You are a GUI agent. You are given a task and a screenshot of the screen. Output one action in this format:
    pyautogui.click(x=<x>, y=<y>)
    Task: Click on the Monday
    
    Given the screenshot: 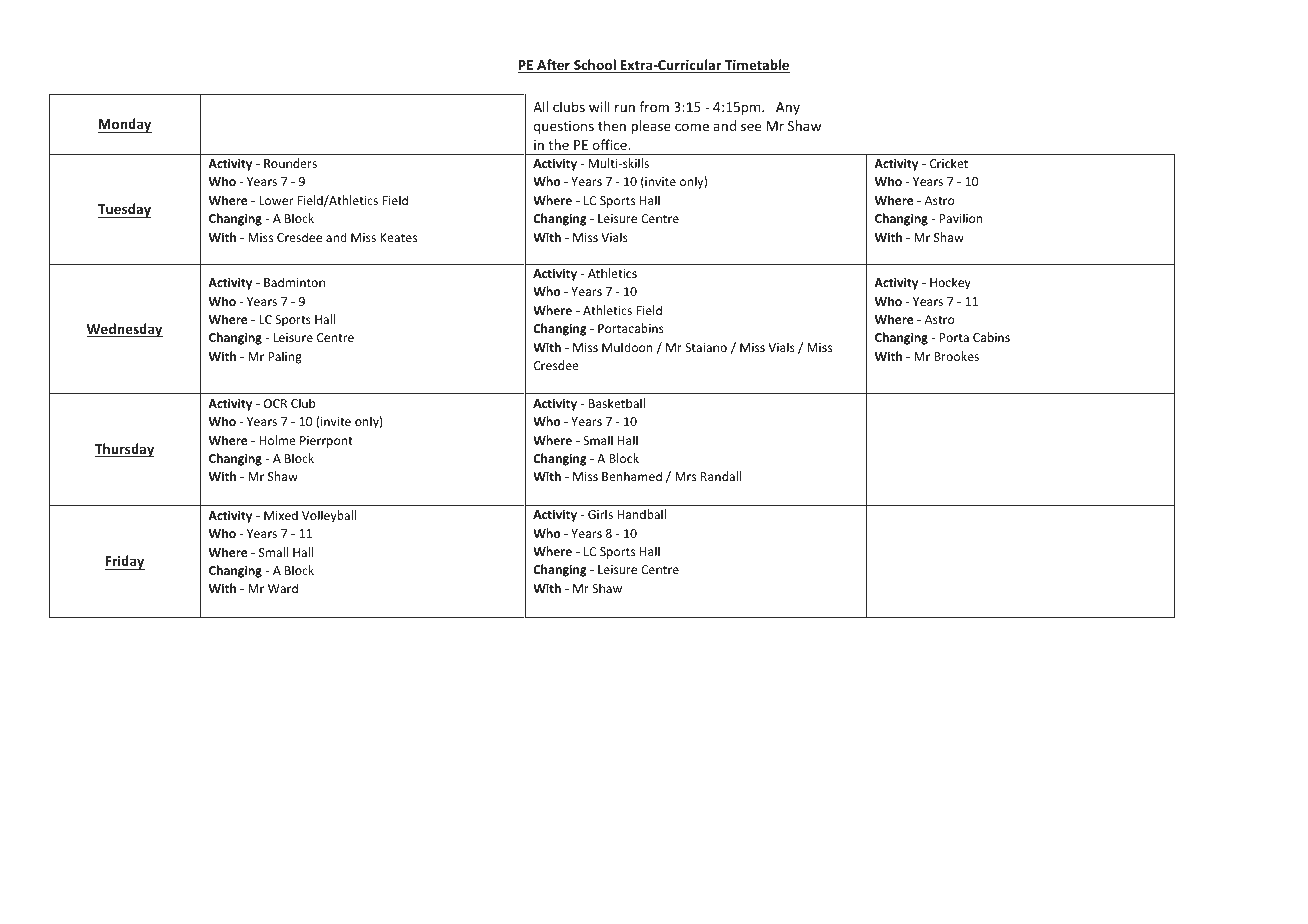 What is the action you would take?
    pyautogui.click(x=125, y=125)
